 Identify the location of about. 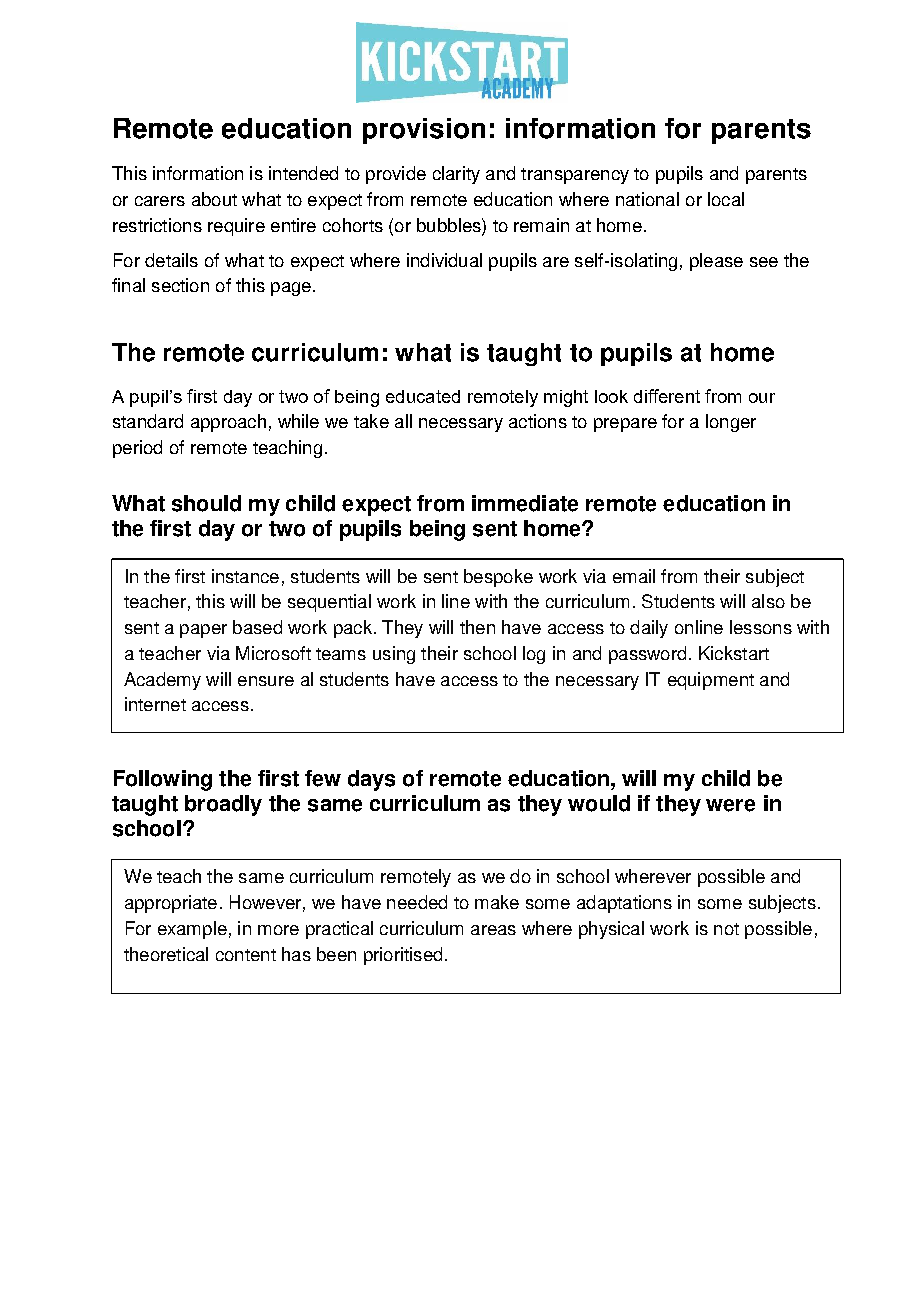
(214, 199).
